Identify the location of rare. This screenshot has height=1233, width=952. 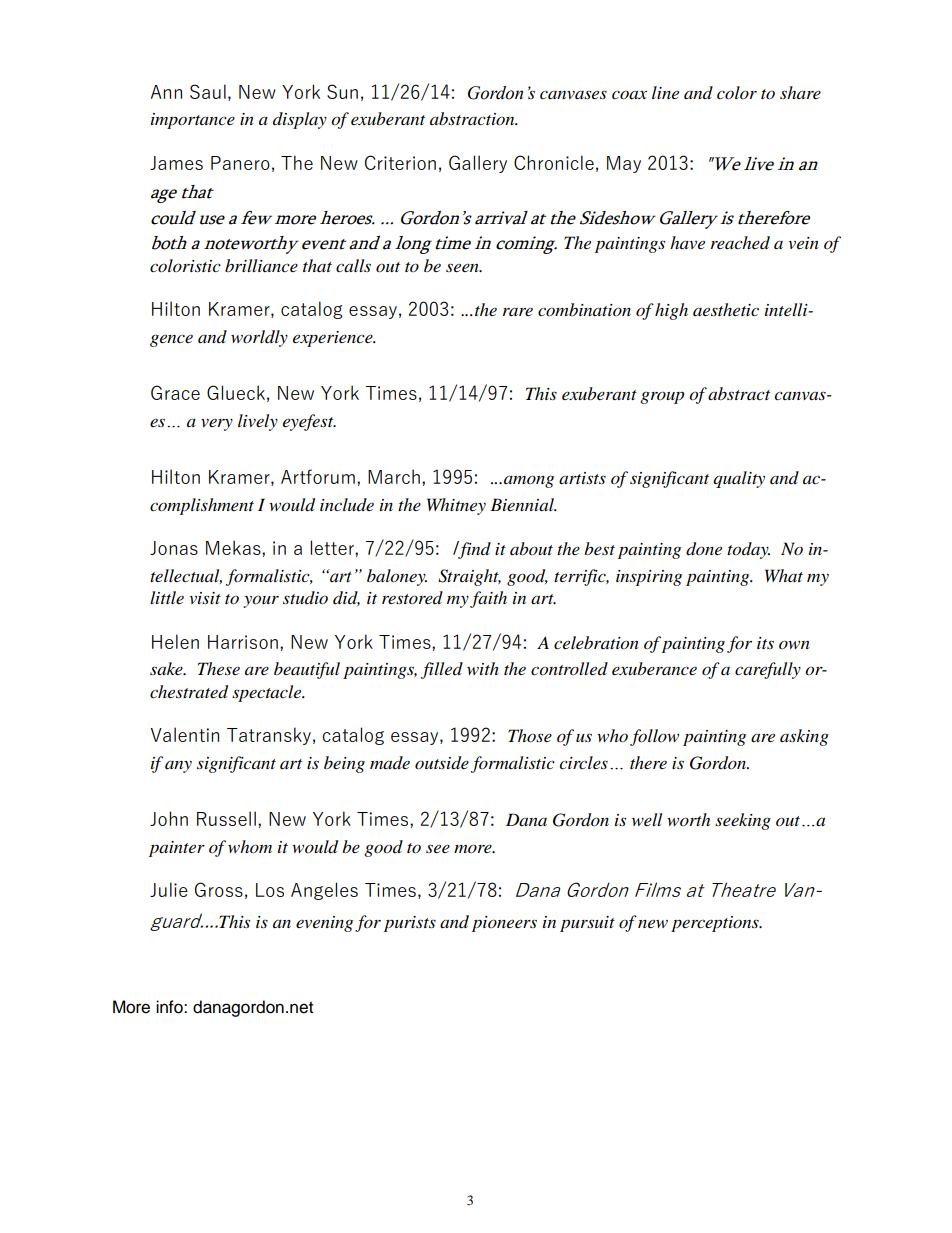
(518, 311).
